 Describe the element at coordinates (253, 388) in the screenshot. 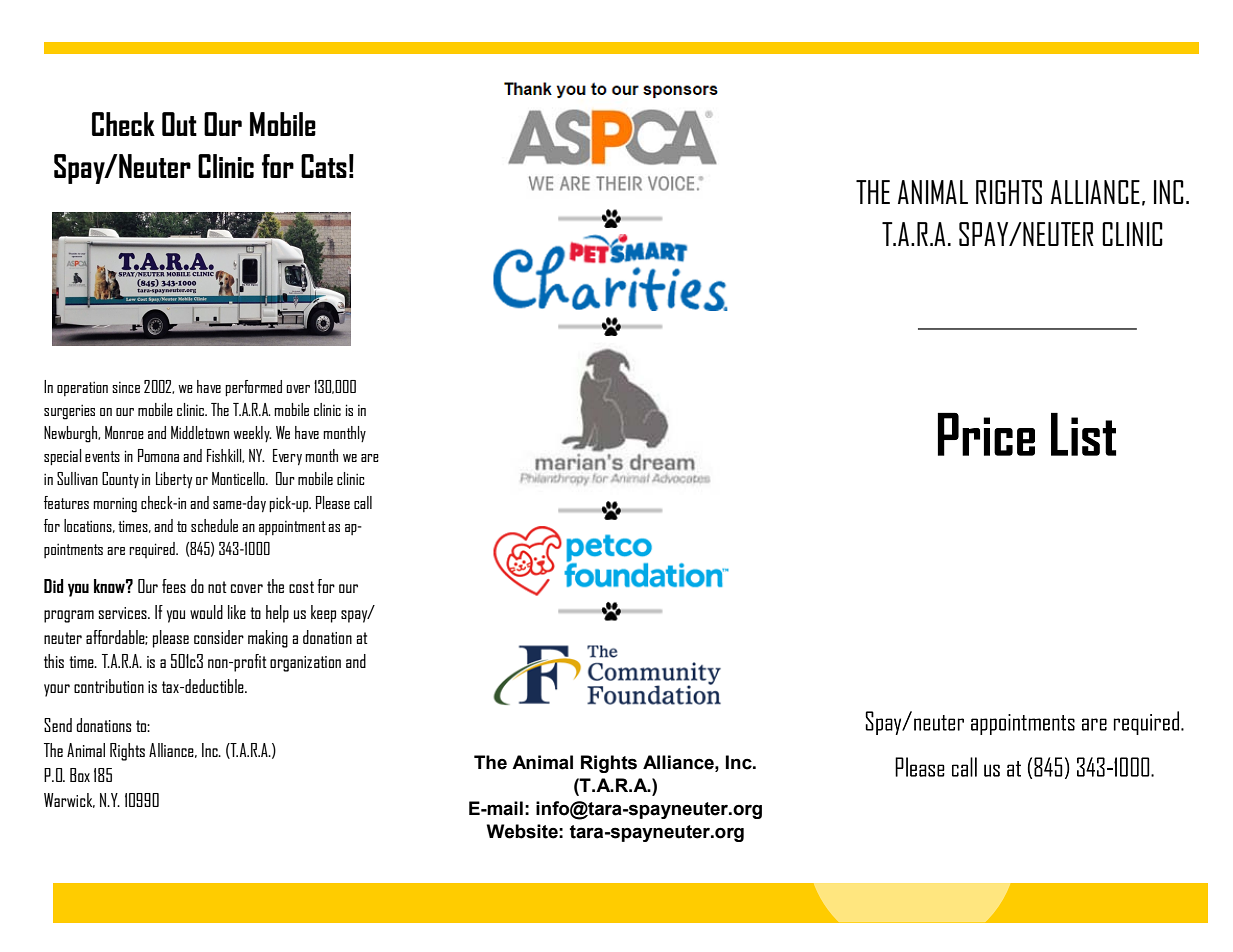

I see `performed` at that location.
